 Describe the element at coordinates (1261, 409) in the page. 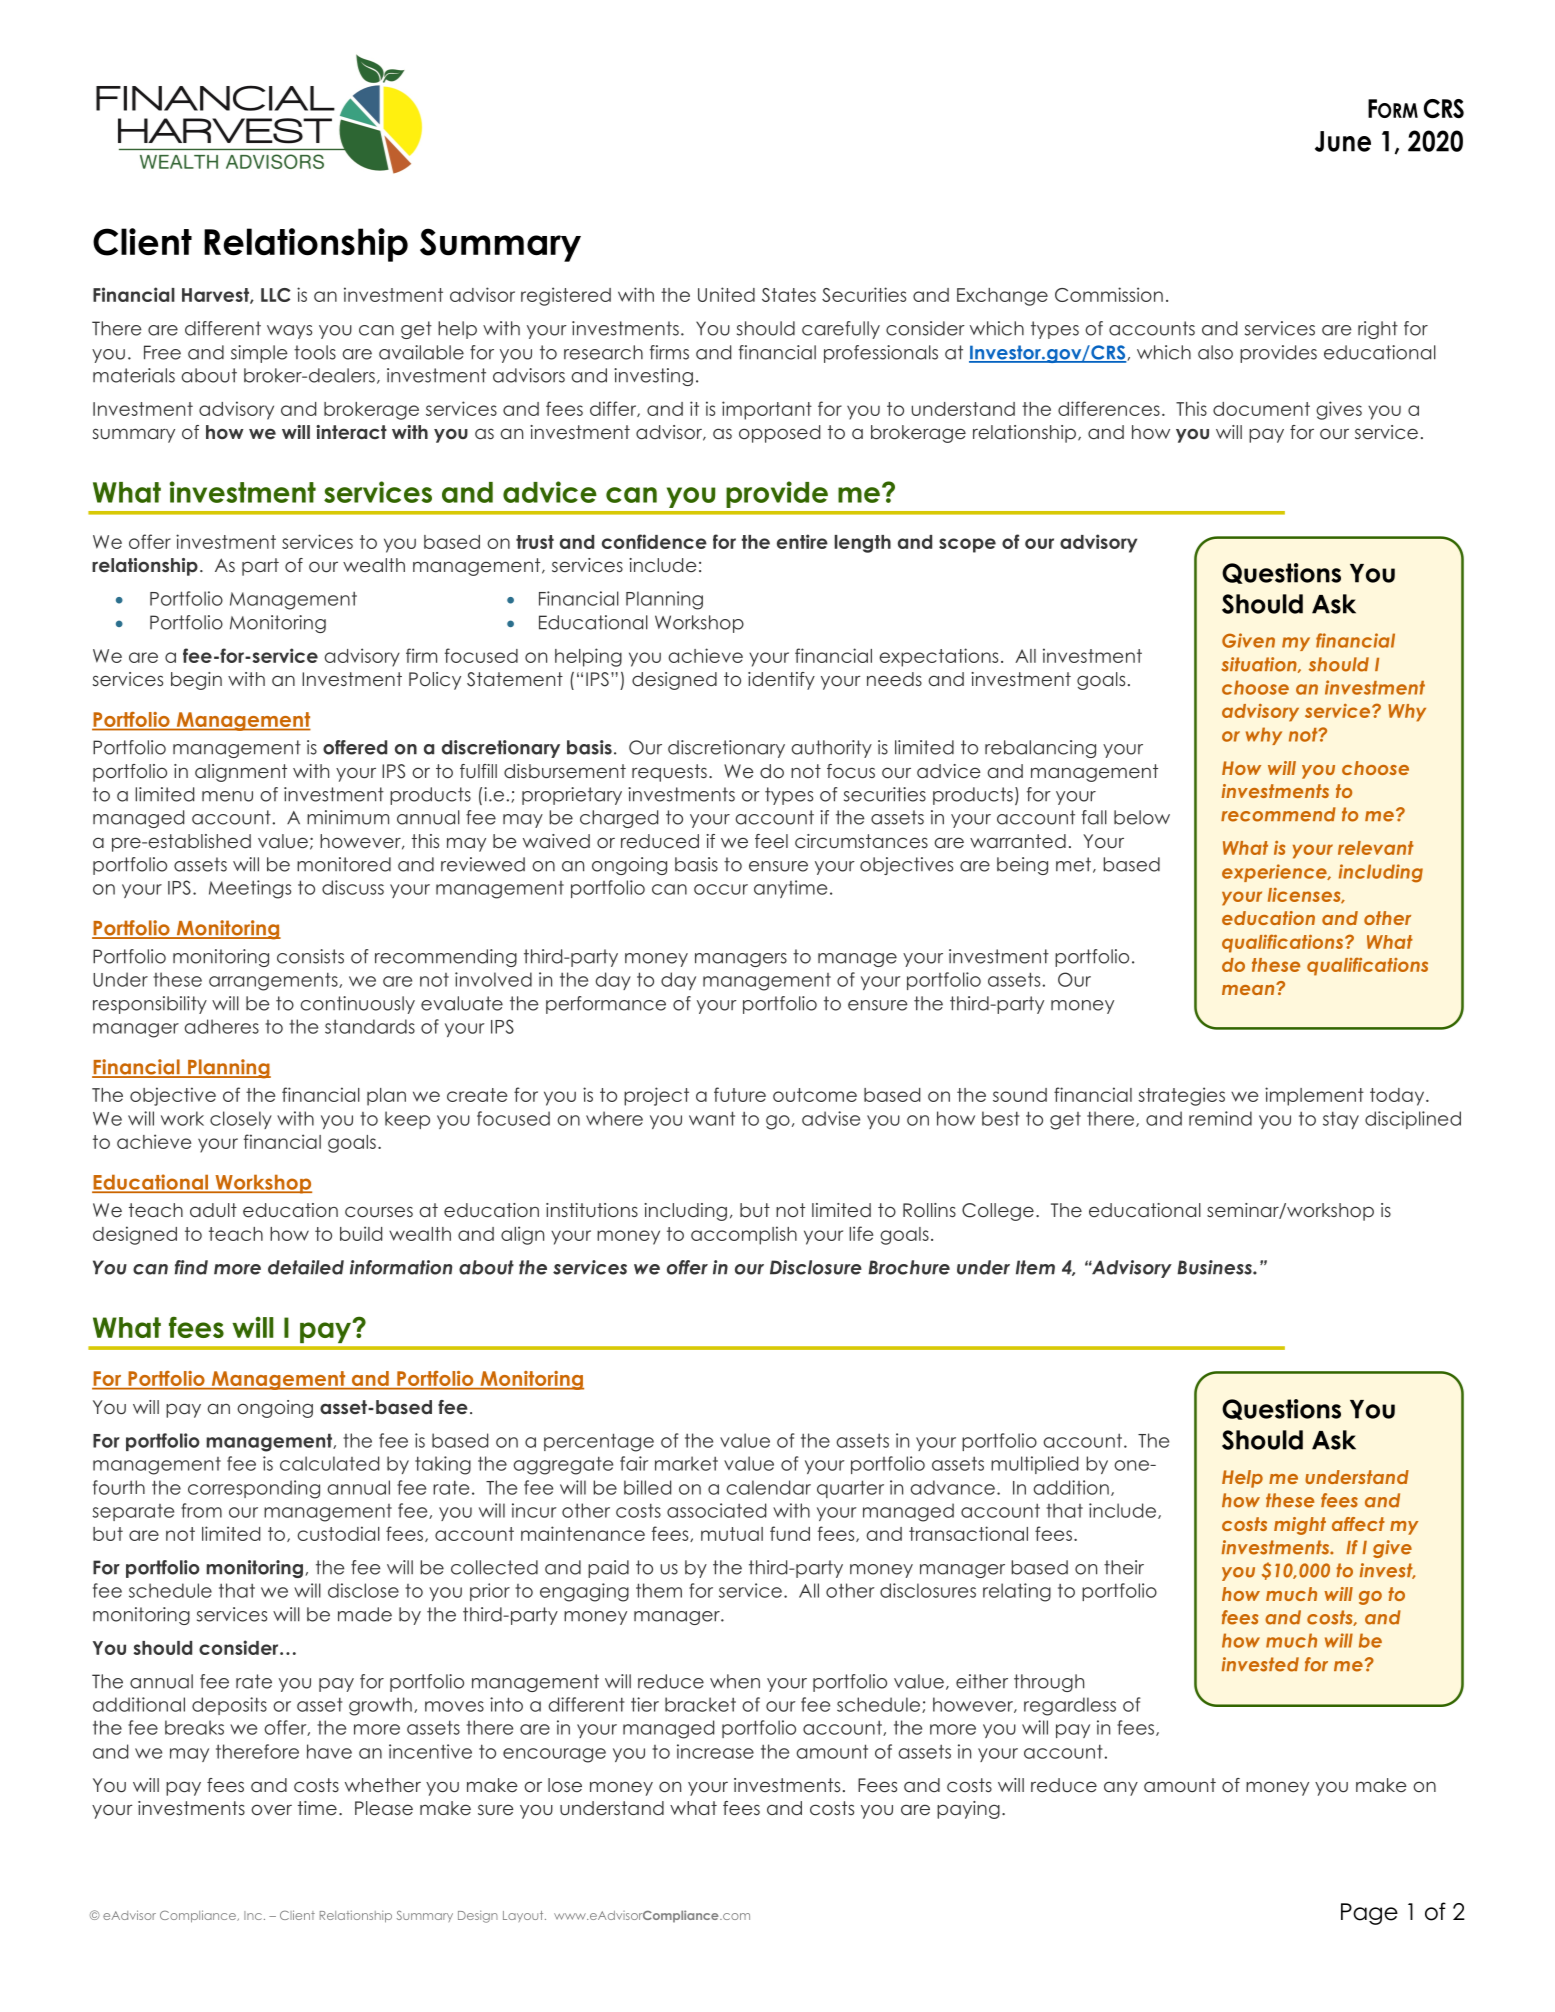

I see `document` at that location.
